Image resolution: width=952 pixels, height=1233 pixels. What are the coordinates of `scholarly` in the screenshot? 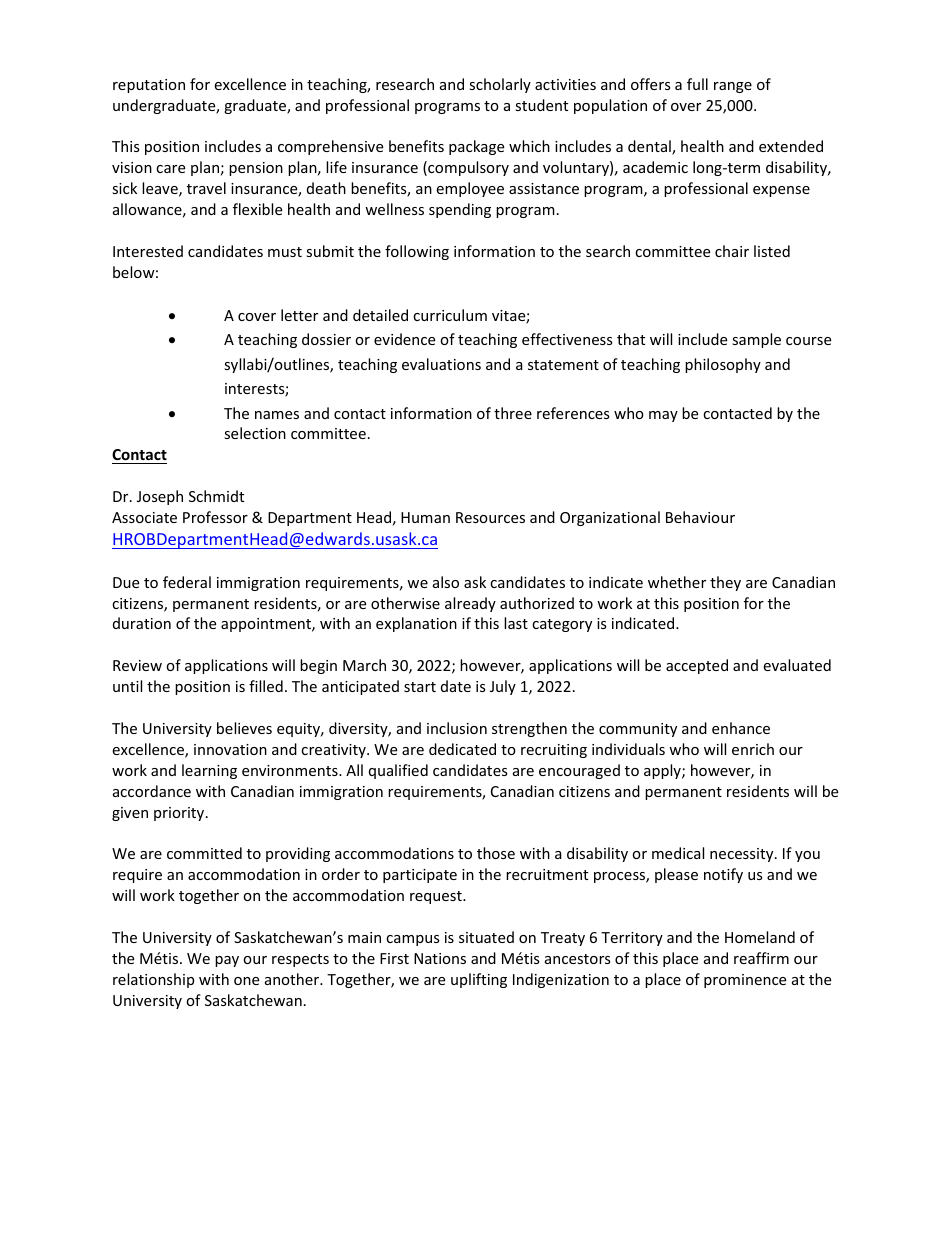 It's located at (500, 85).
